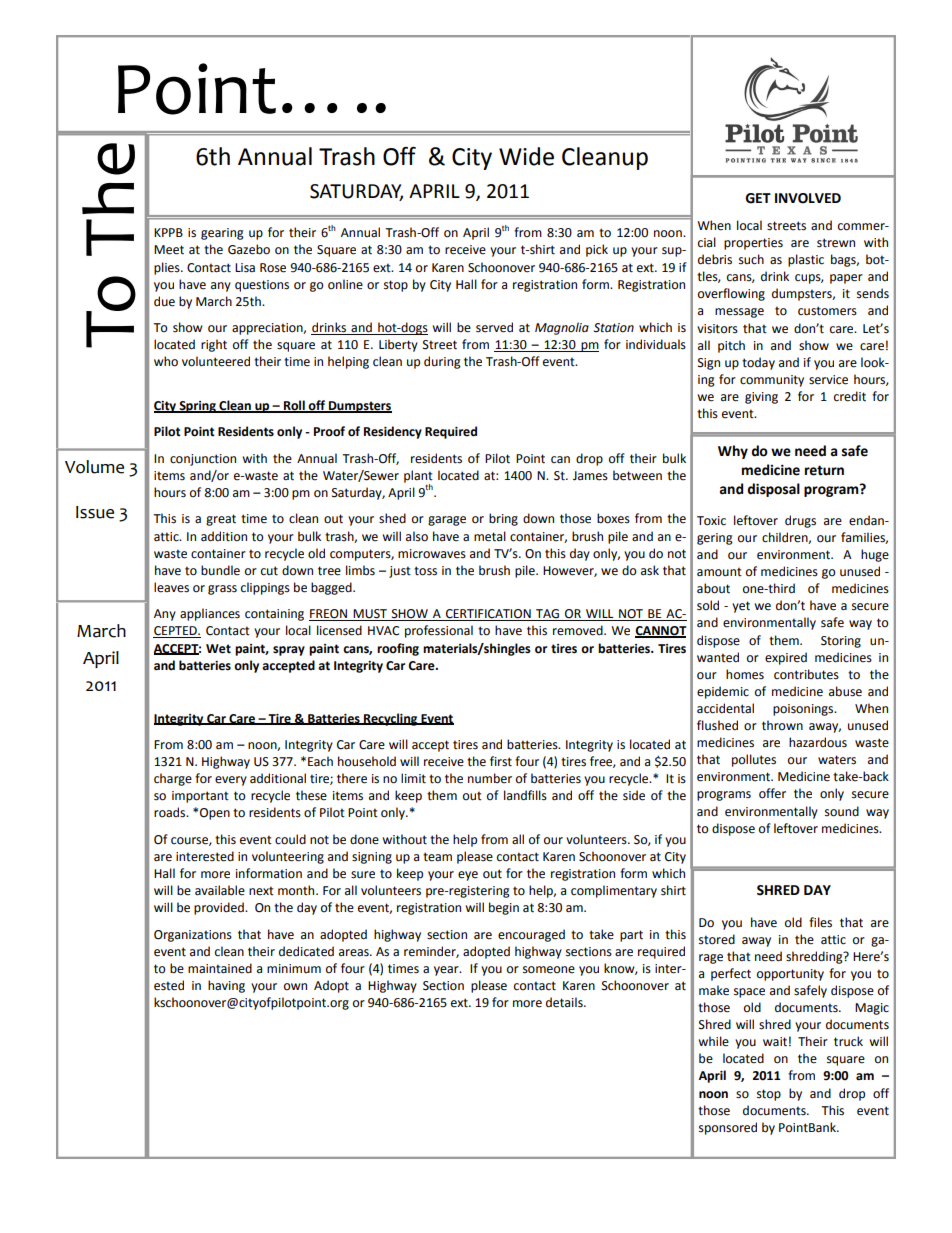 Image resolution: width=952 pixels, height=1233 pixels. What do you see at coordinates (503, 519) in the page?
I see `bring` at bounding box center [503, 519].
